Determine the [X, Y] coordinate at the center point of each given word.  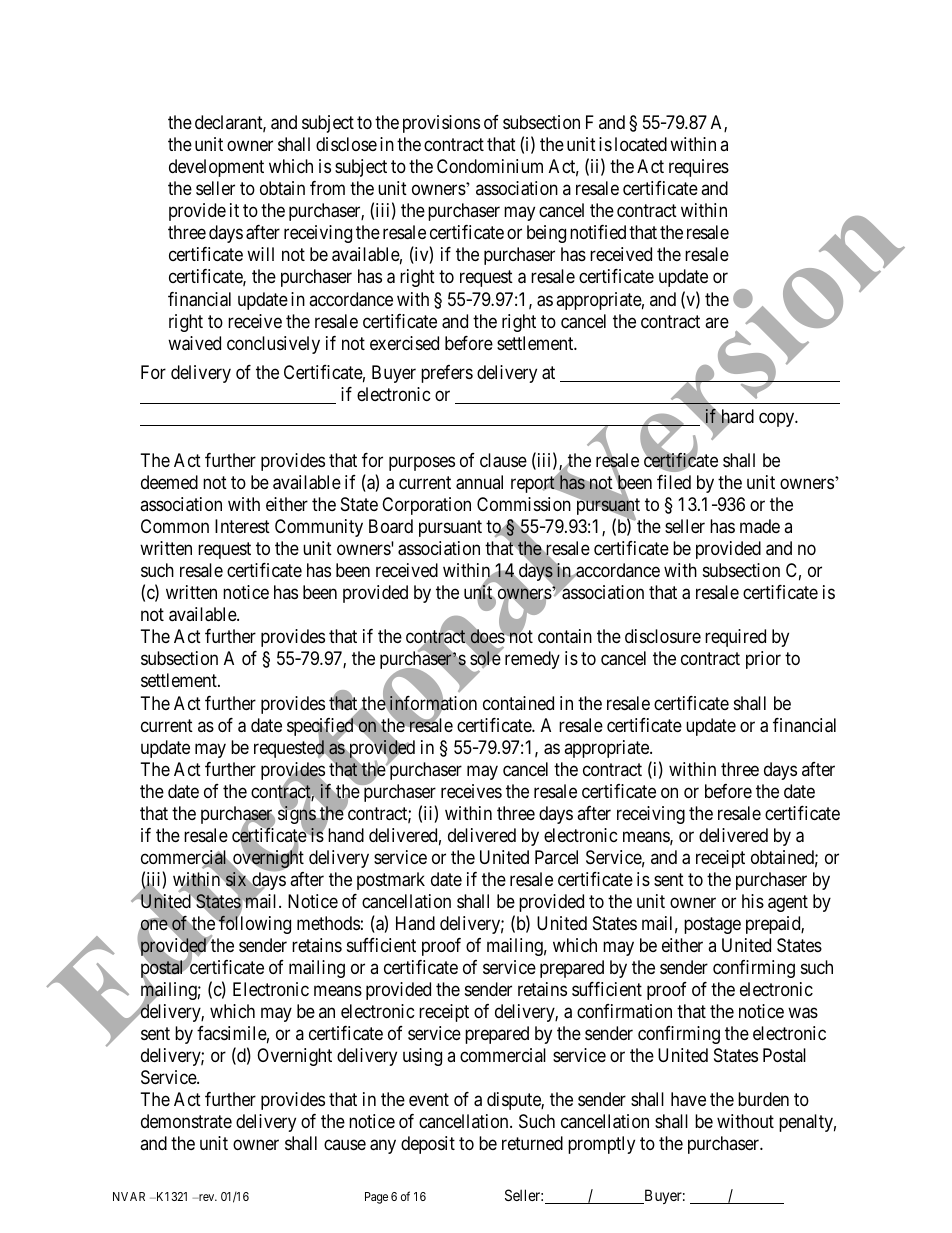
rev [206, 1197]
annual [479, 482]
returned [532, 1143]
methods [328, 923]
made [760, 526]
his [753, 901]
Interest [242, 526]
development [216, 168]
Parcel [556, 857]
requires [699, 168]
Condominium [490, 166]
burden [763, 1099]
